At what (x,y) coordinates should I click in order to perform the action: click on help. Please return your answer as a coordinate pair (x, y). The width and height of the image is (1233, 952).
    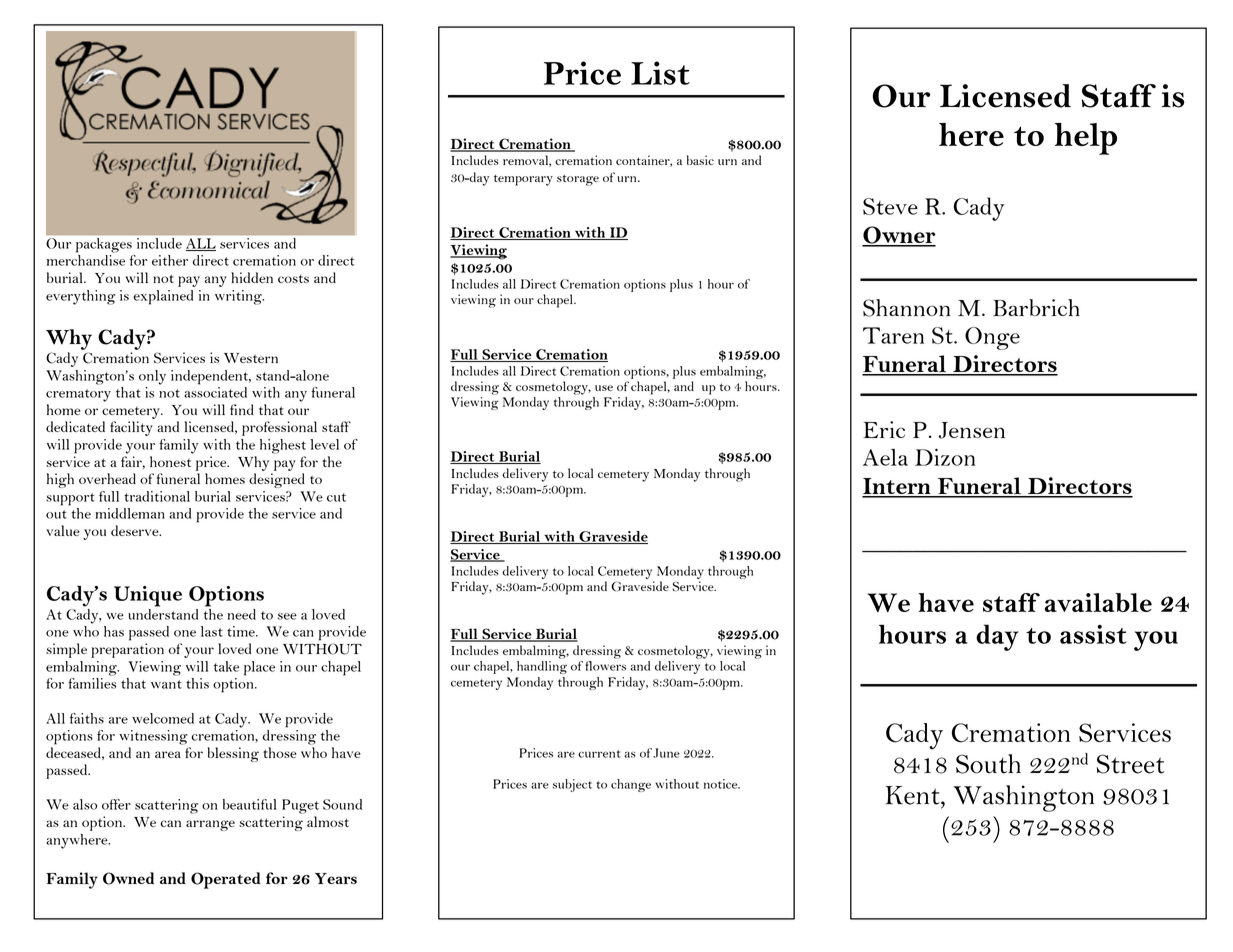
    Looking at the image, I should click on (1086, 139).
